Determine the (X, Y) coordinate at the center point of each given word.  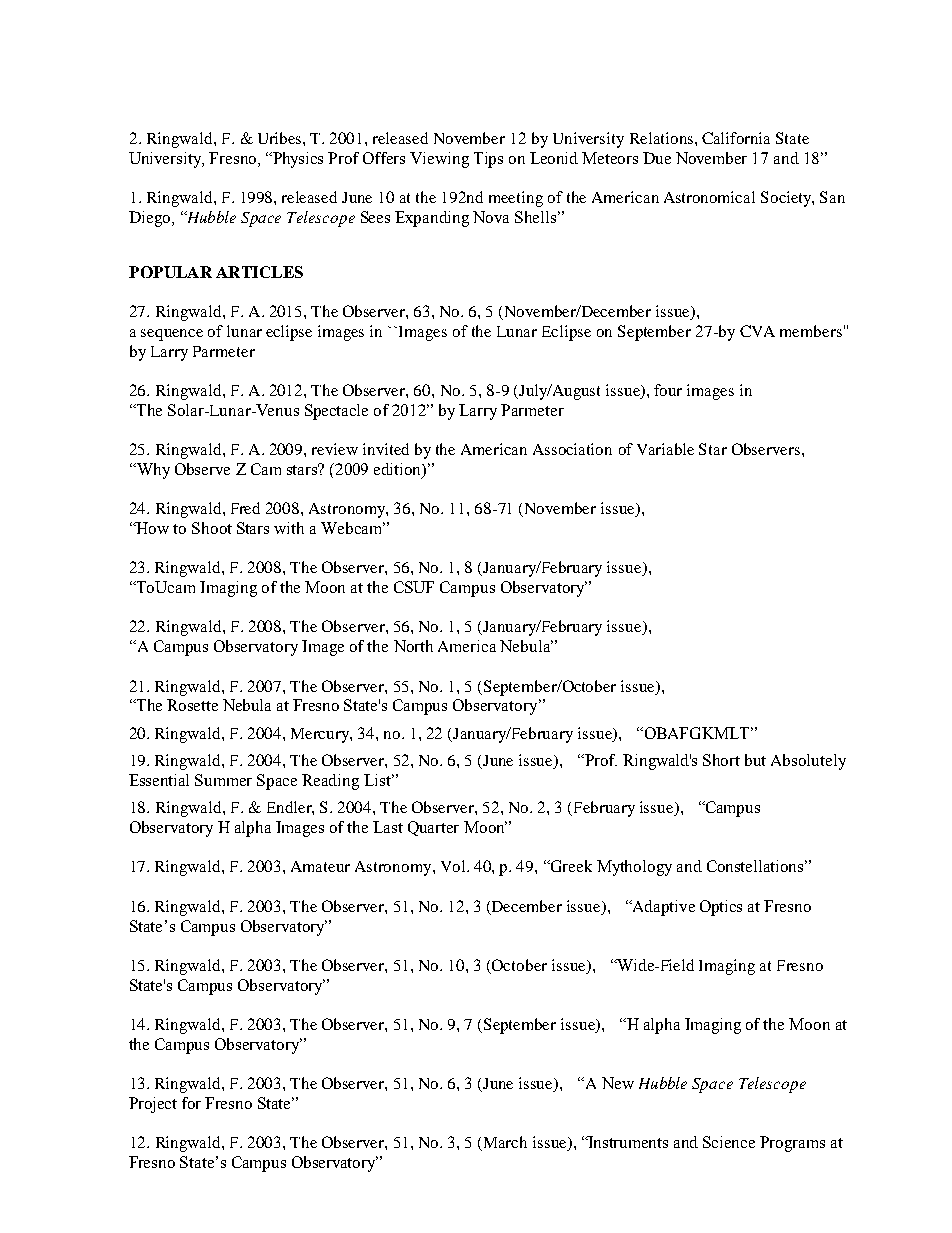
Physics (297, 160)
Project (153, 1105)
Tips (488, 160)
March (504, 1143)
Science (729, 1142)
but (755, 760)
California (736, 138)
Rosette (192, 705)
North (413, 646)
